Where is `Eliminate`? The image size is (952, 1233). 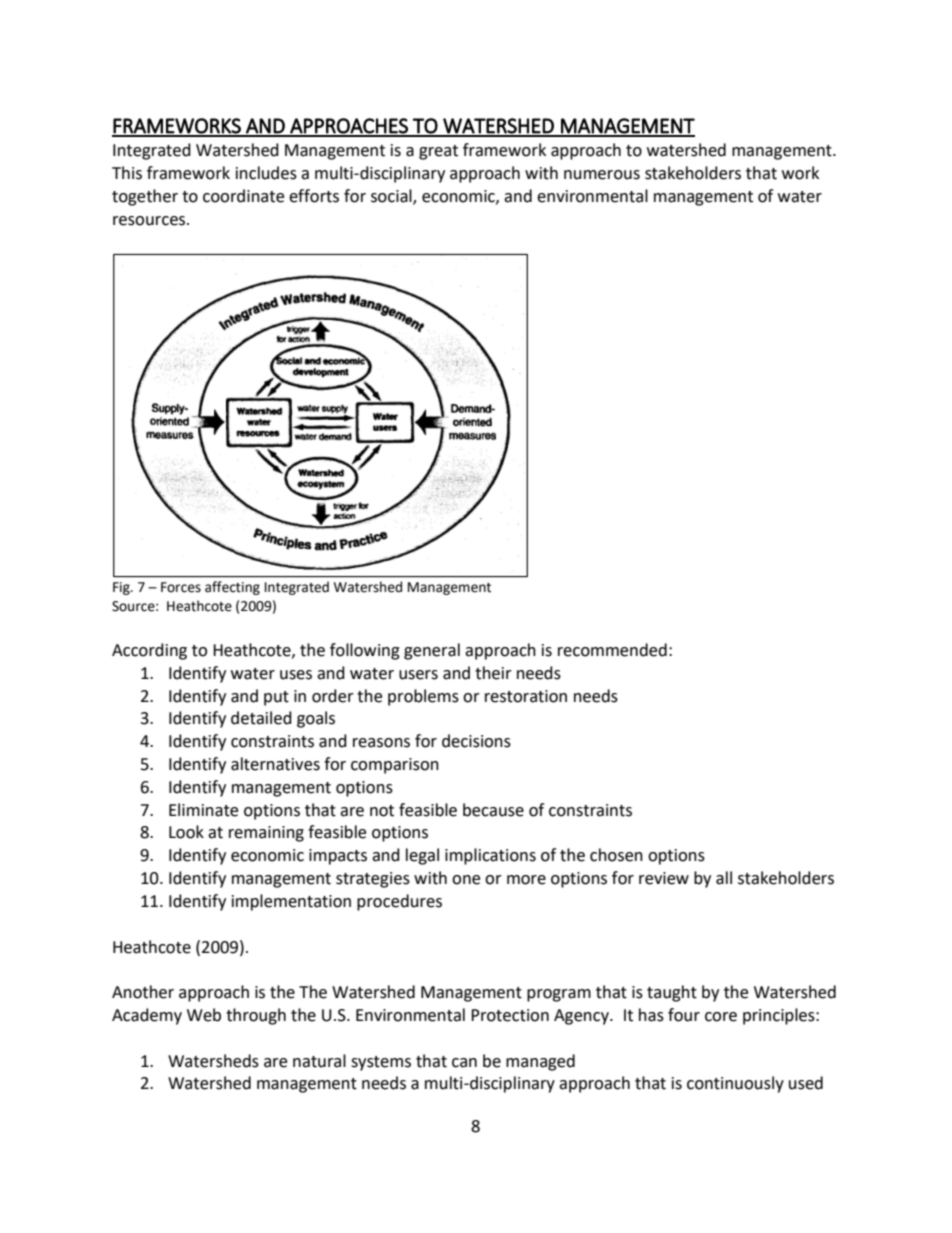 Eliminate is located at coordinates (203, 810).
